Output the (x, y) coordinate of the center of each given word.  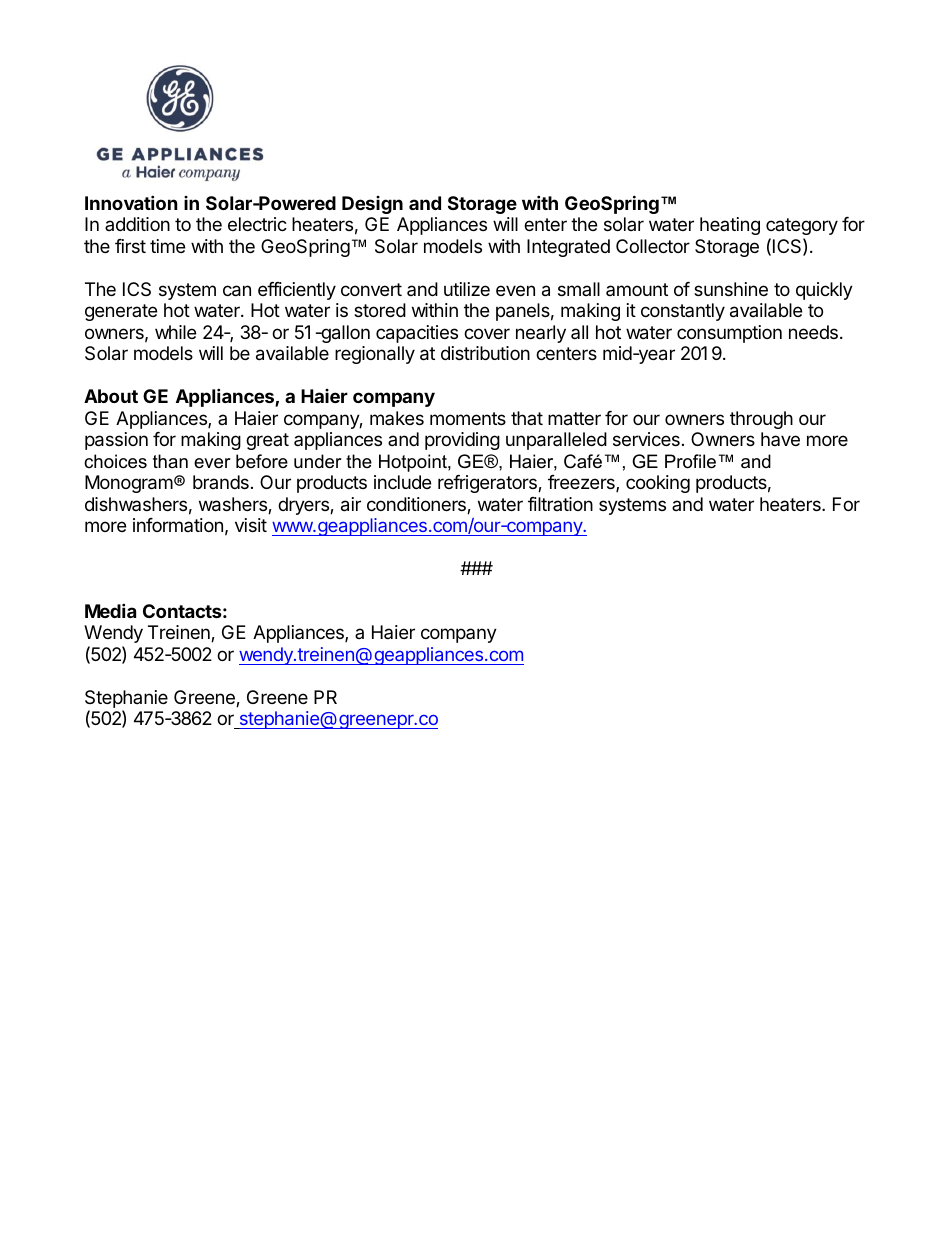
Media (110, 610)
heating (730, 226)
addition (137, 224)
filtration (560, 504)
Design (372, 205)
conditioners (417, 505)
